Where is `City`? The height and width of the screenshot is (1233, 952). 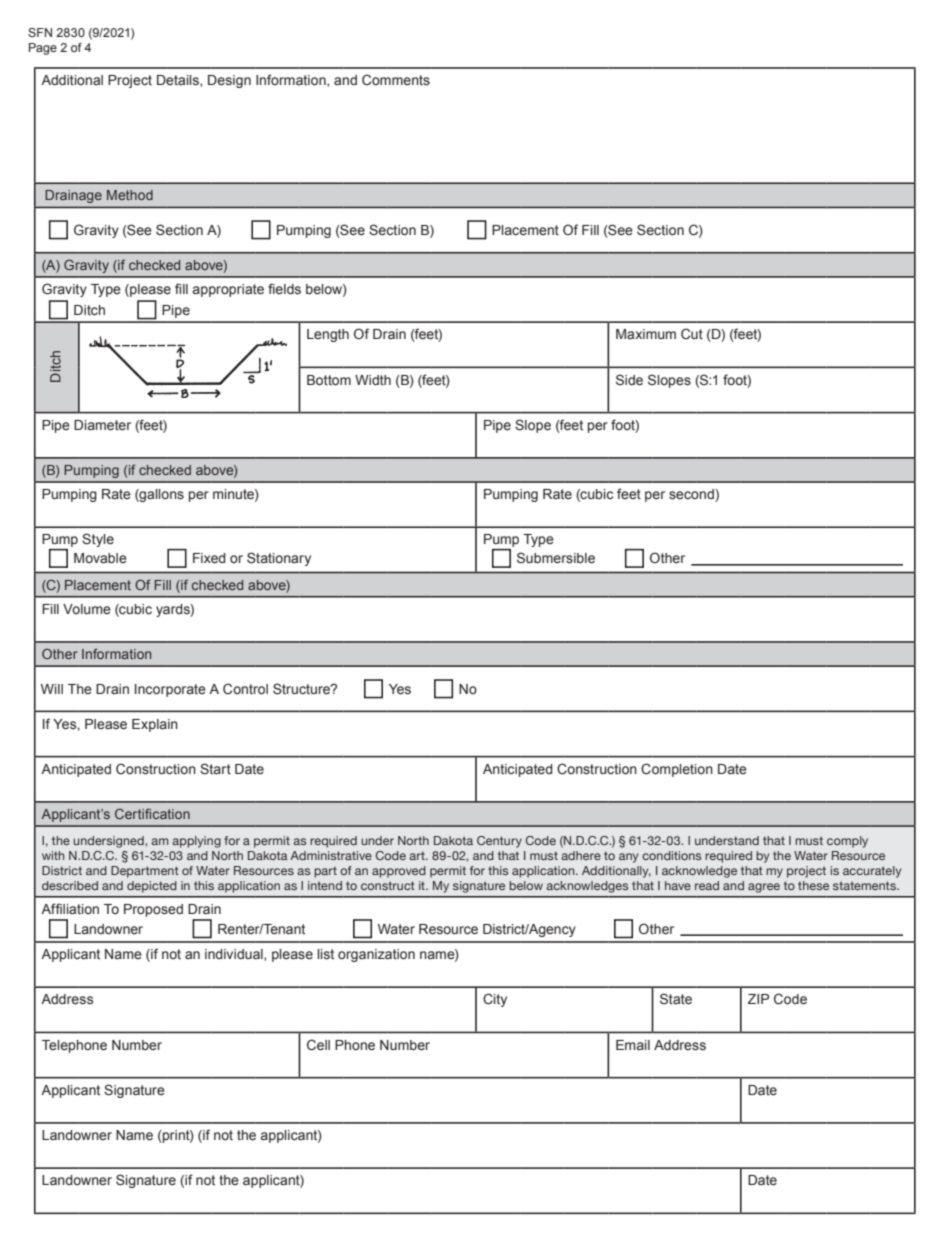
City is located at coordinates (495, 1000).
